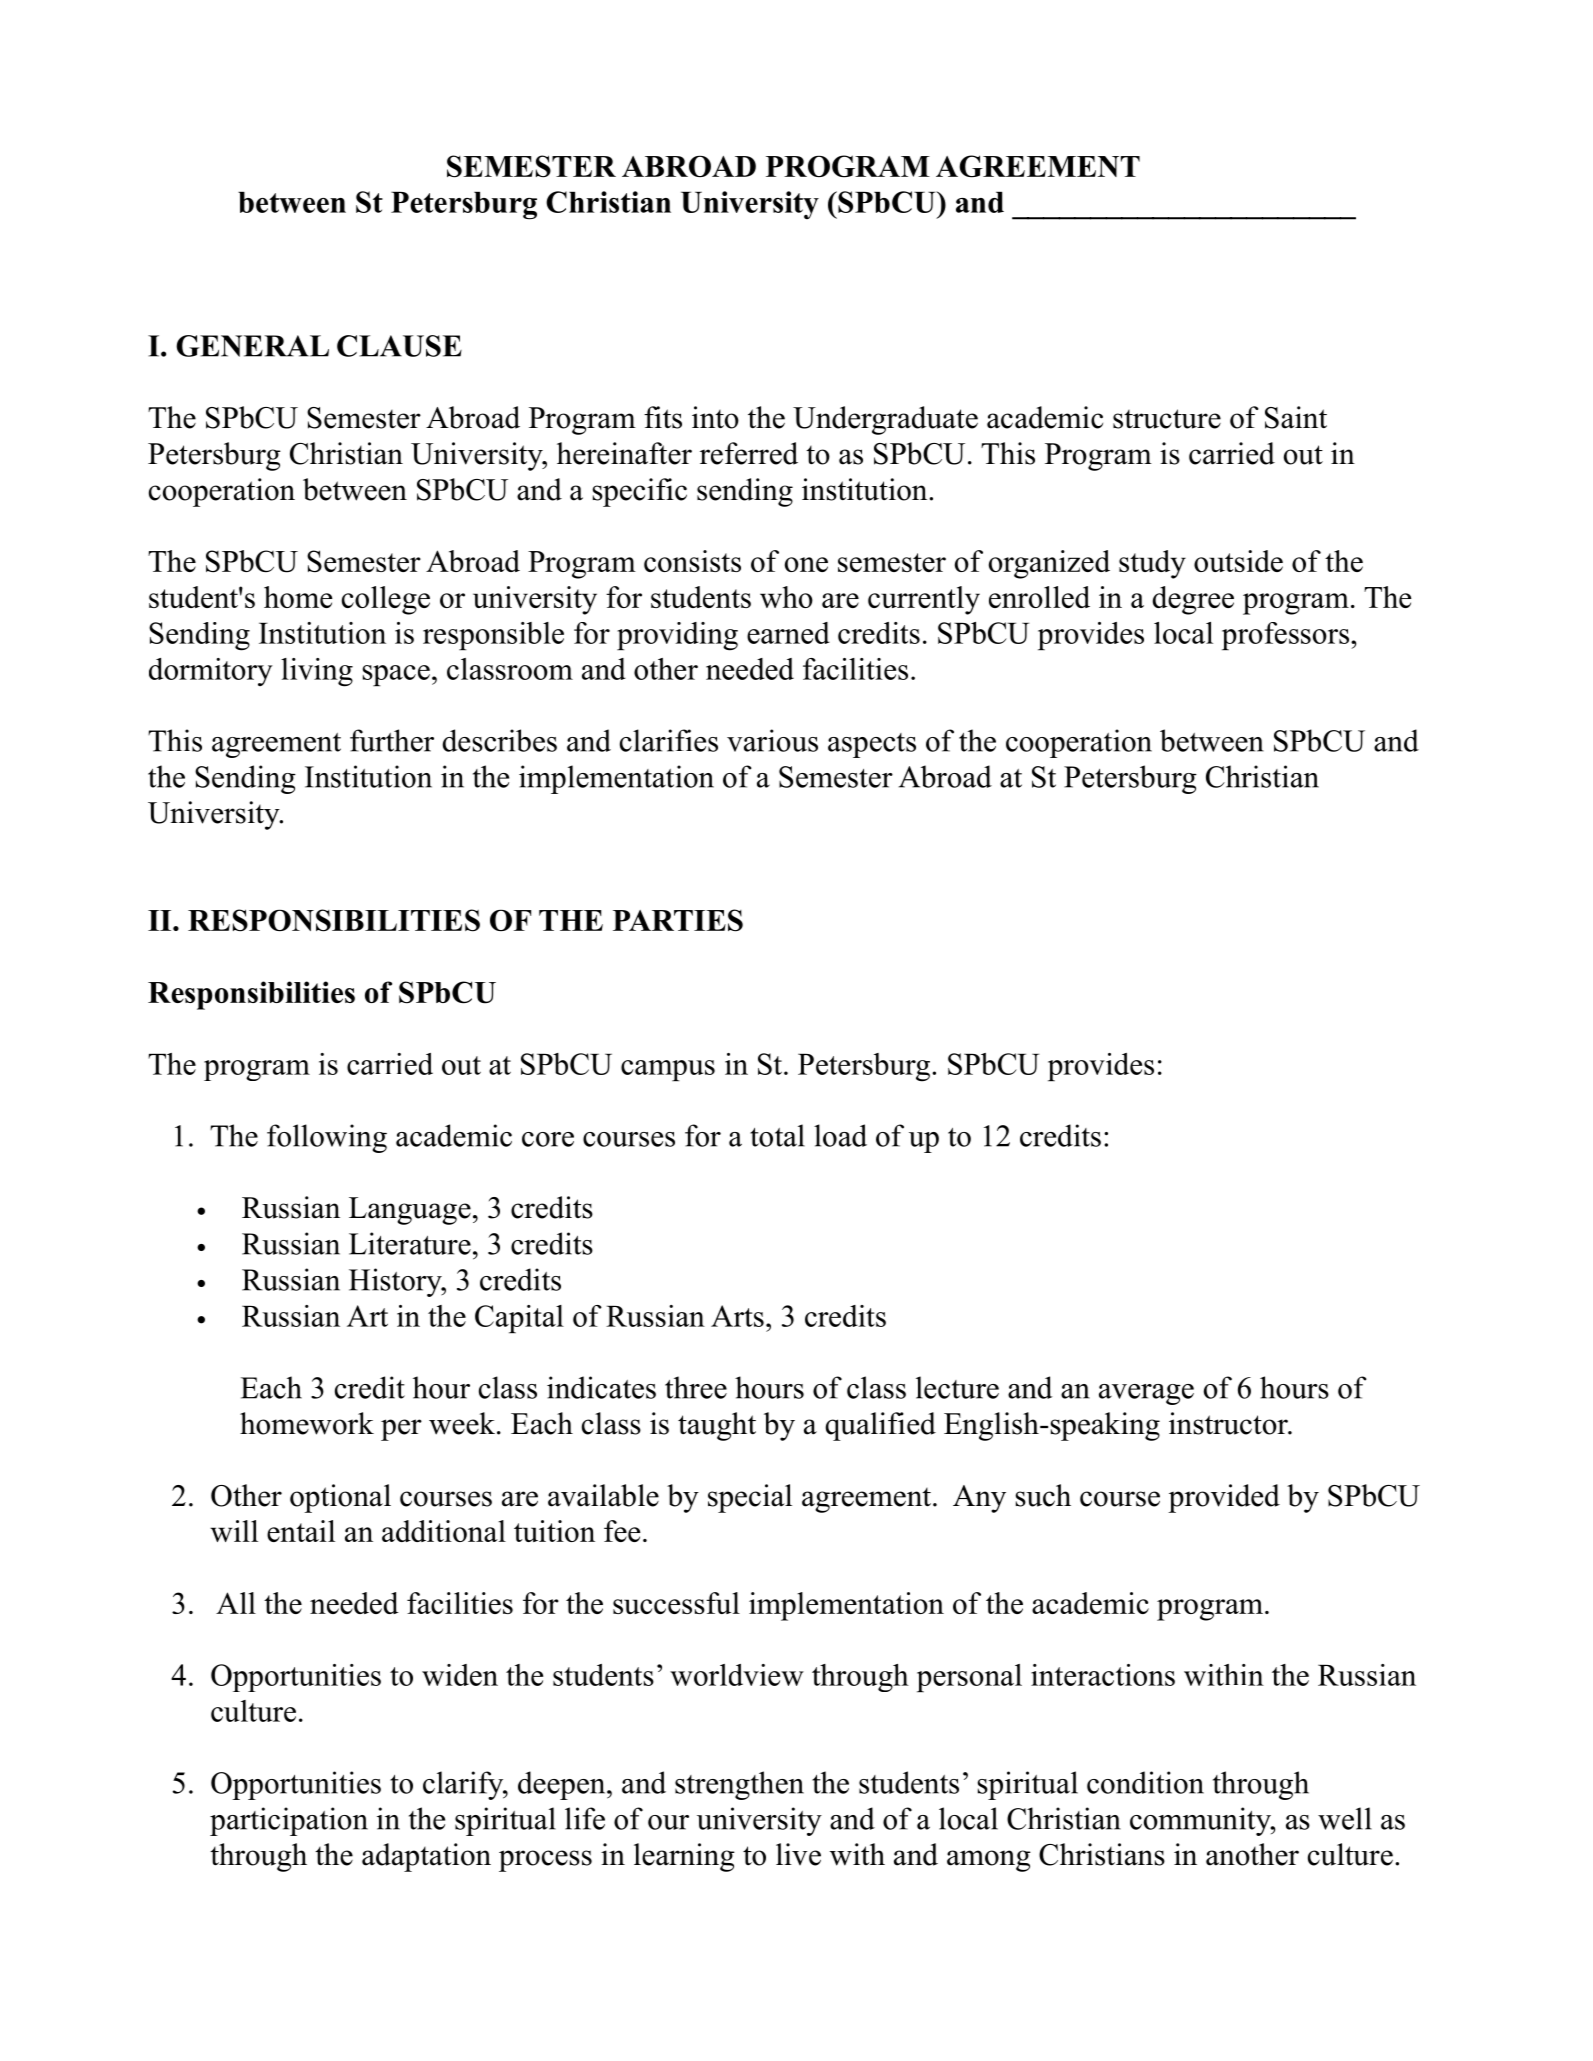 The height and width of the page is (2061, 1593). What do you see at coordinates (392, 740) in the page?
I see `further` at bounding box center [392, 740].
